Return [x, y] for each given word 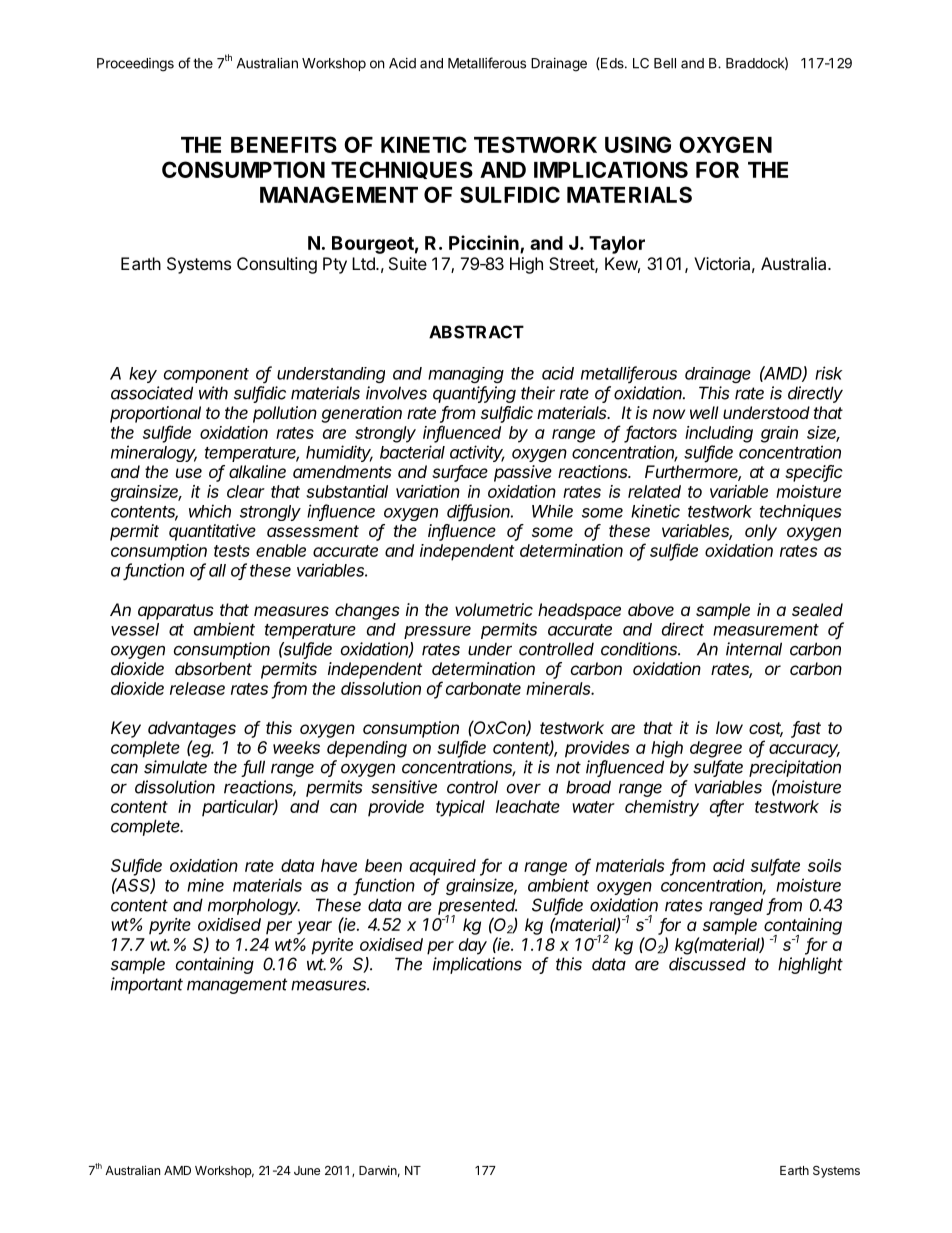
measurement [766, 630]
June [307, 1170]
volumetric [494, 609]
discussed [707, 964]
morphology [254, 906]
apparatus [176, 612]
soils [825, 865]
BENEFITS [284, 144]
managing [466, 375]
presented [477, 907]
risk [829, 373]
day [473, 946]
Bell [665, 63]
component [206, 375]
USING [638, 144]
